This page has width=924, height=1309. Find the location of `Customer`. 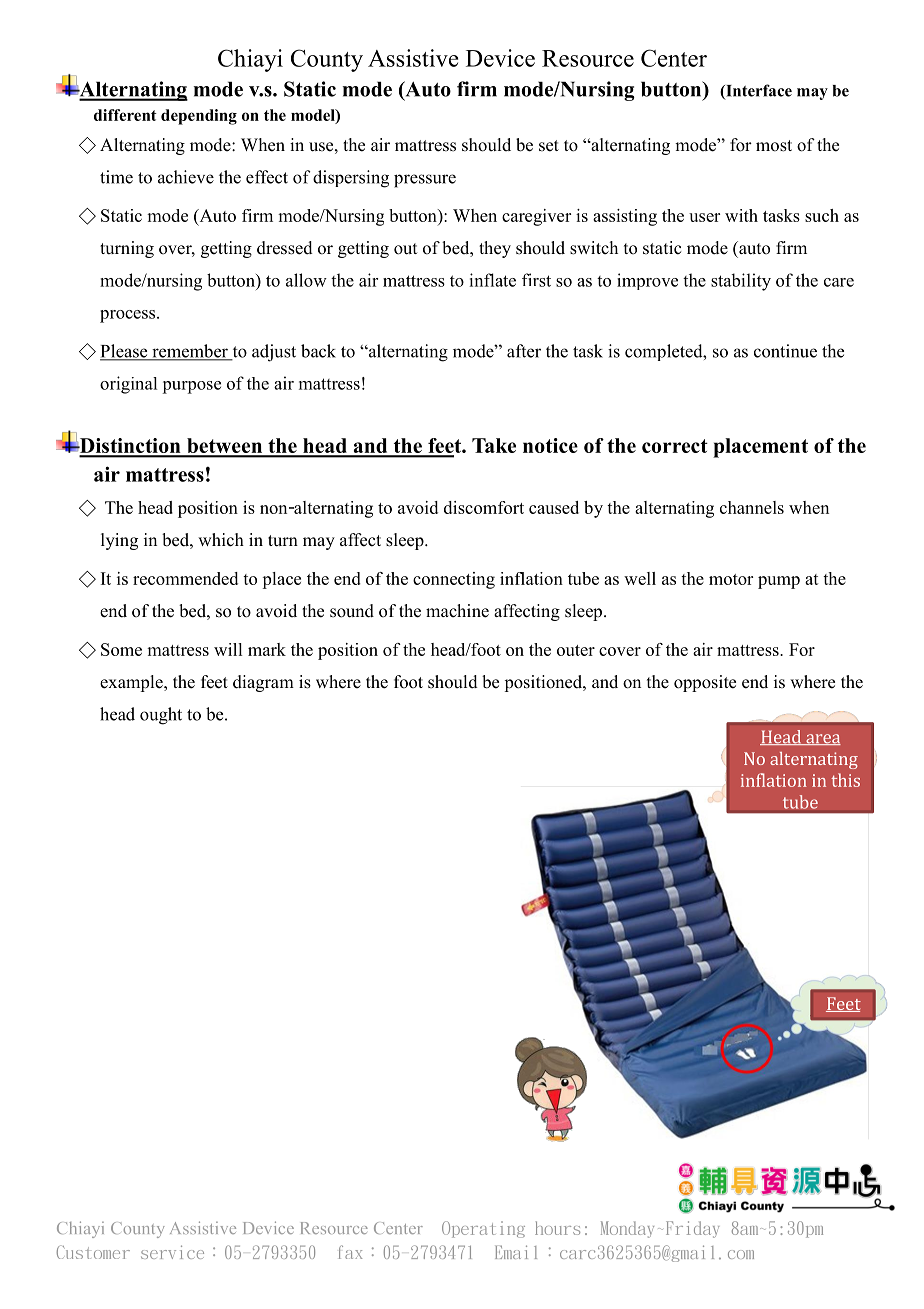

Customer is located at coordinates (93, 1252).
